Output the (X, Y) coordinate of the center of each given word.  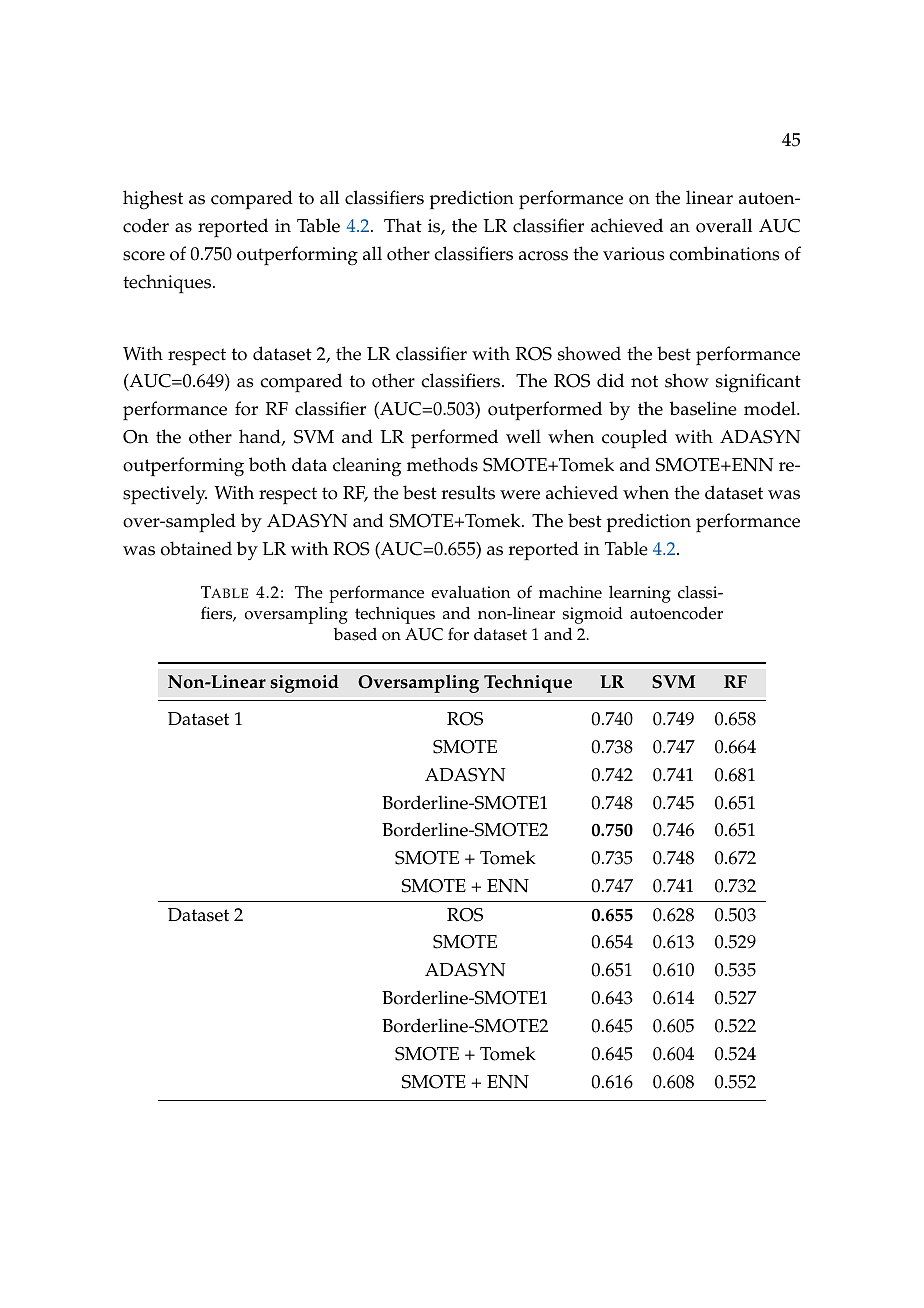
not (644, 381)
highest (153, 200)
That (403, 225)
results (468, 492)
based (355, 634)
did (610, 380)
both (267, 464)
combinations (724, 253)
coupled (634, 438)
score (144, 256)
